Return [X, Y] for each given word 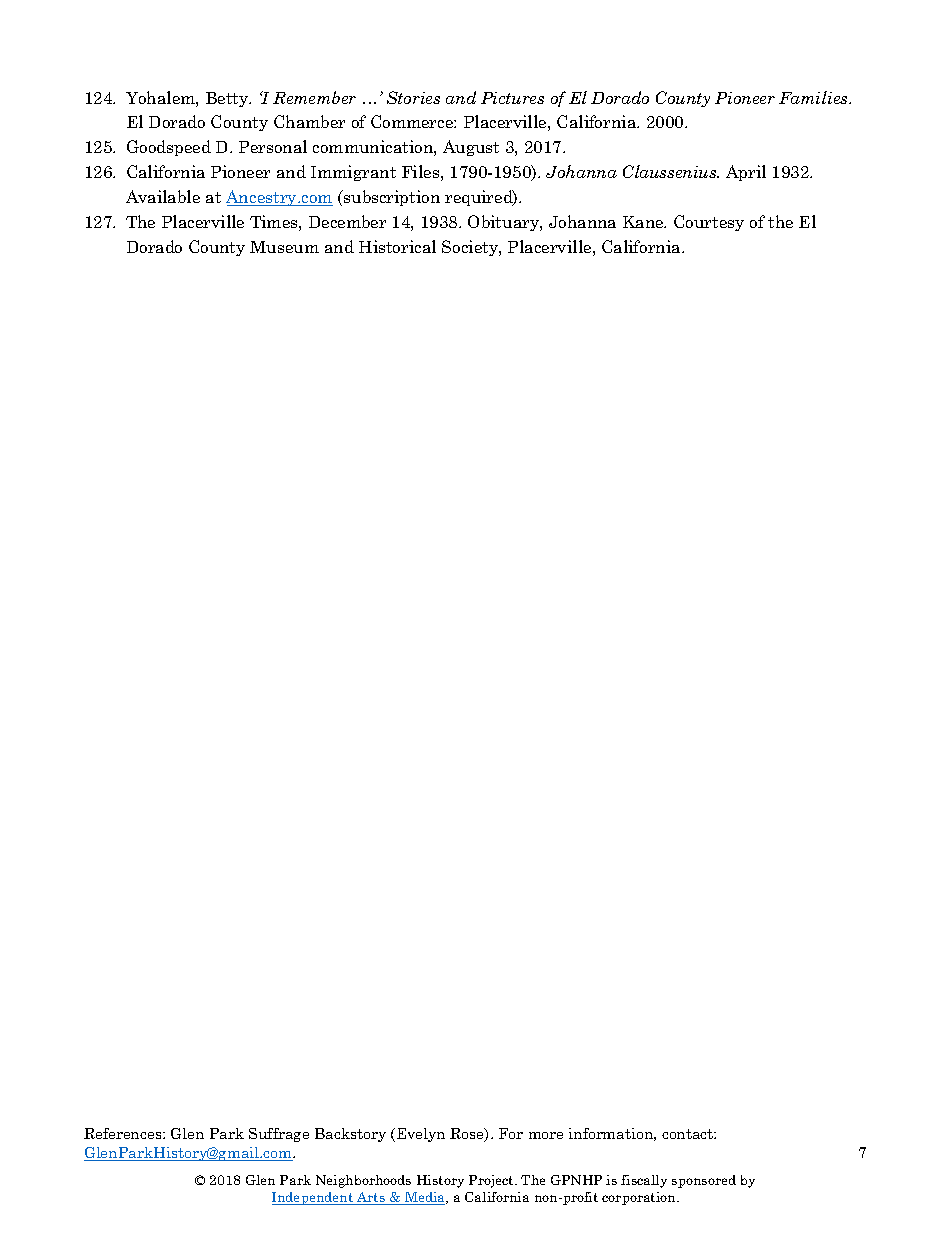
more [546, 1135]
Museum [284, 247]
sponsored [704, 1181]
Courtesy [709, 223]
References [124, 1133]
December [347, 221]
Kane [644, 222]
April [746, 173]
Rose [468, 1135]
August [471, 148]
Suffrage [279, 1135]
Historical [397, 246]
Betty [228, 99]
